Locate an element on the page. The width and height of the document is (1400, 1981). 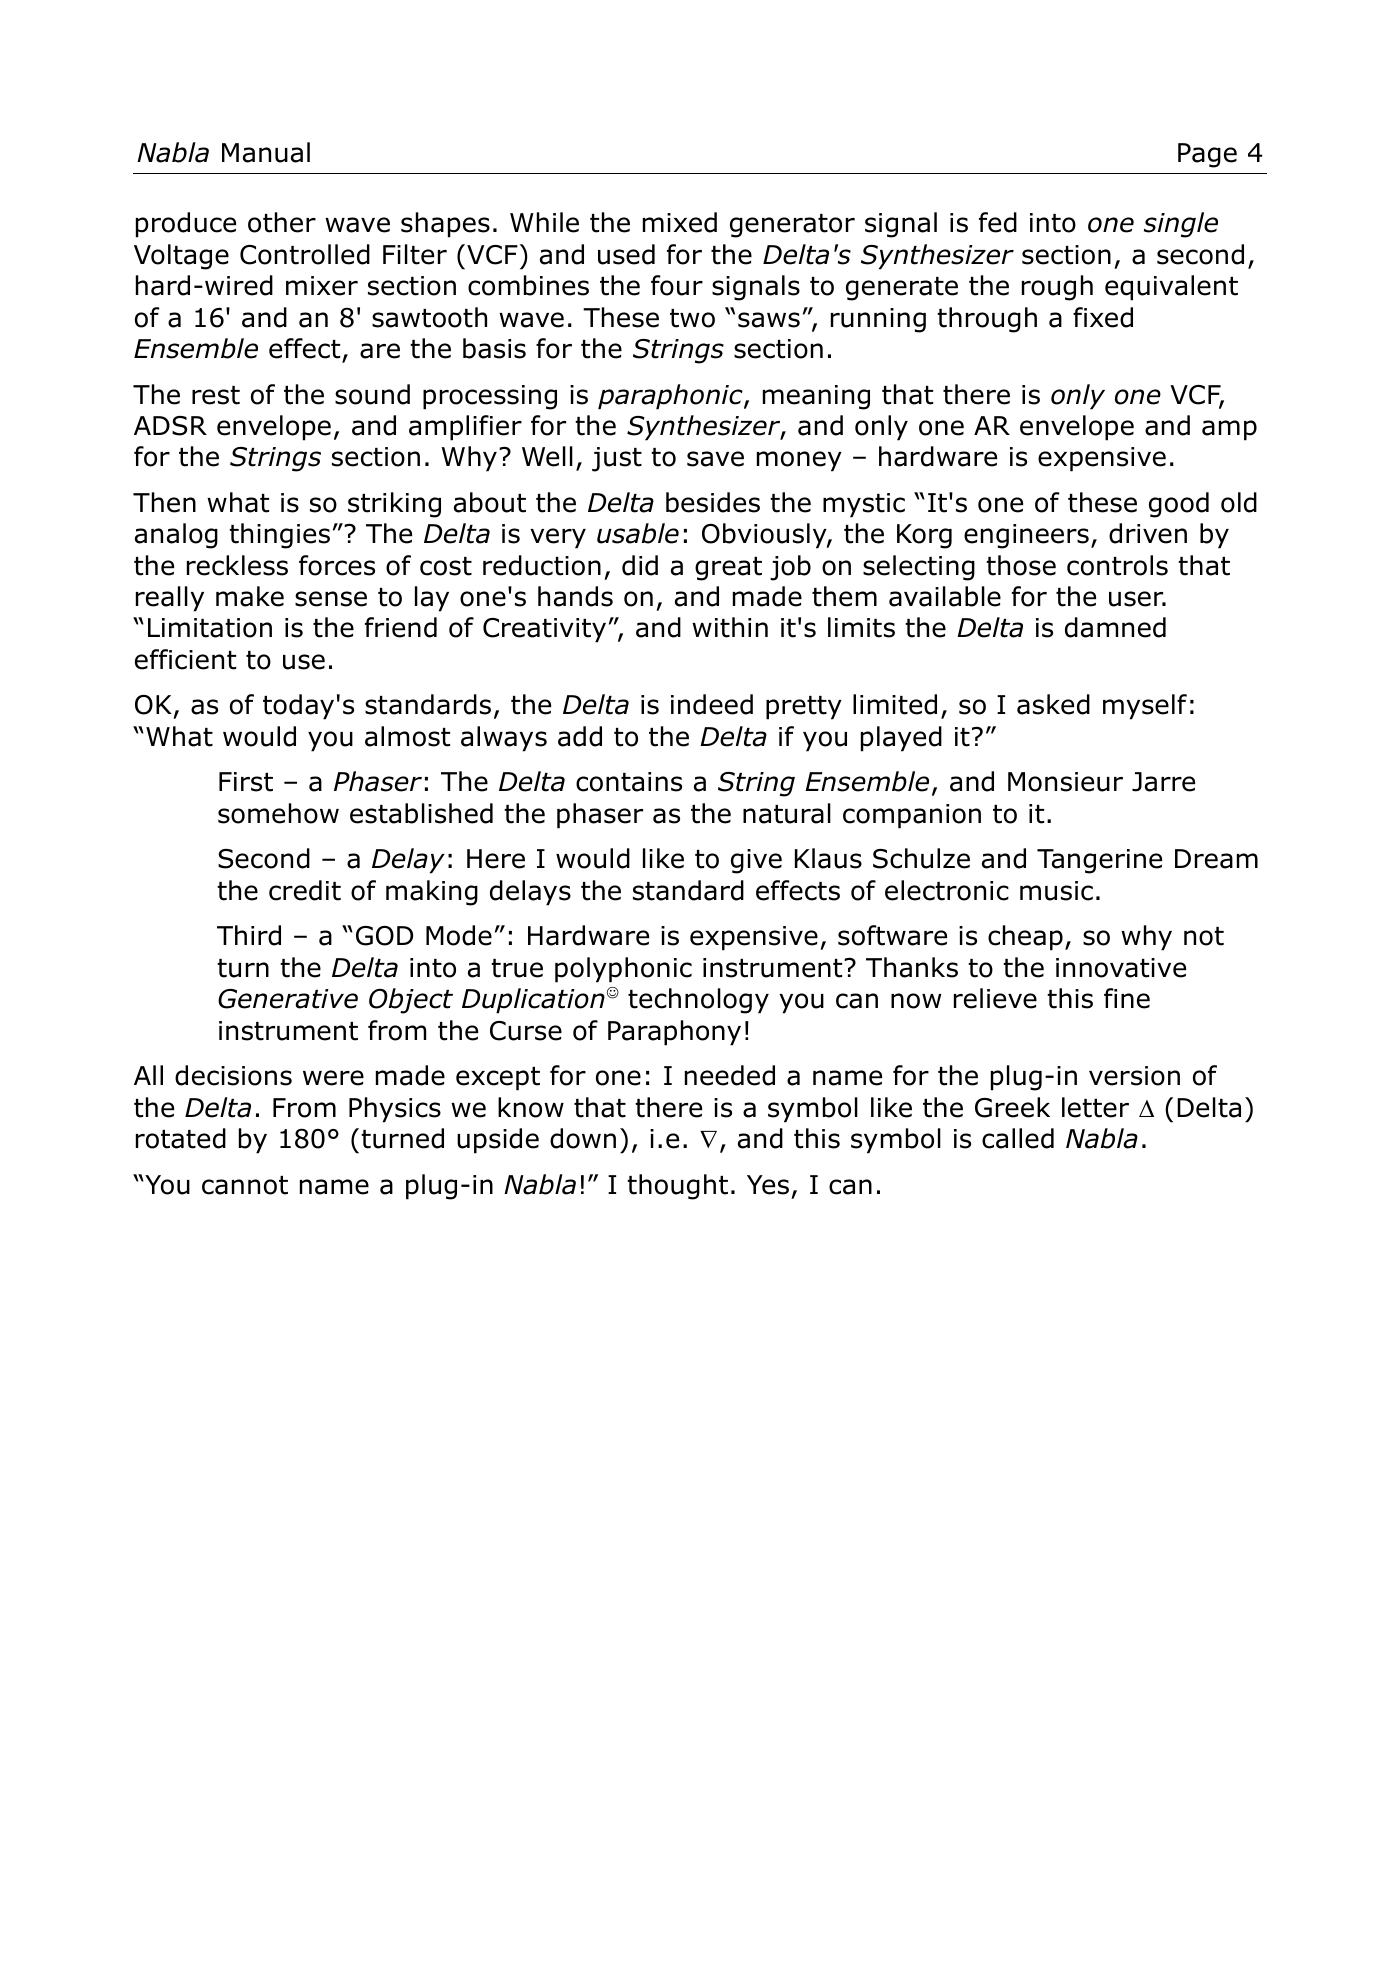
thought is located at coordinates (677, 1187).
